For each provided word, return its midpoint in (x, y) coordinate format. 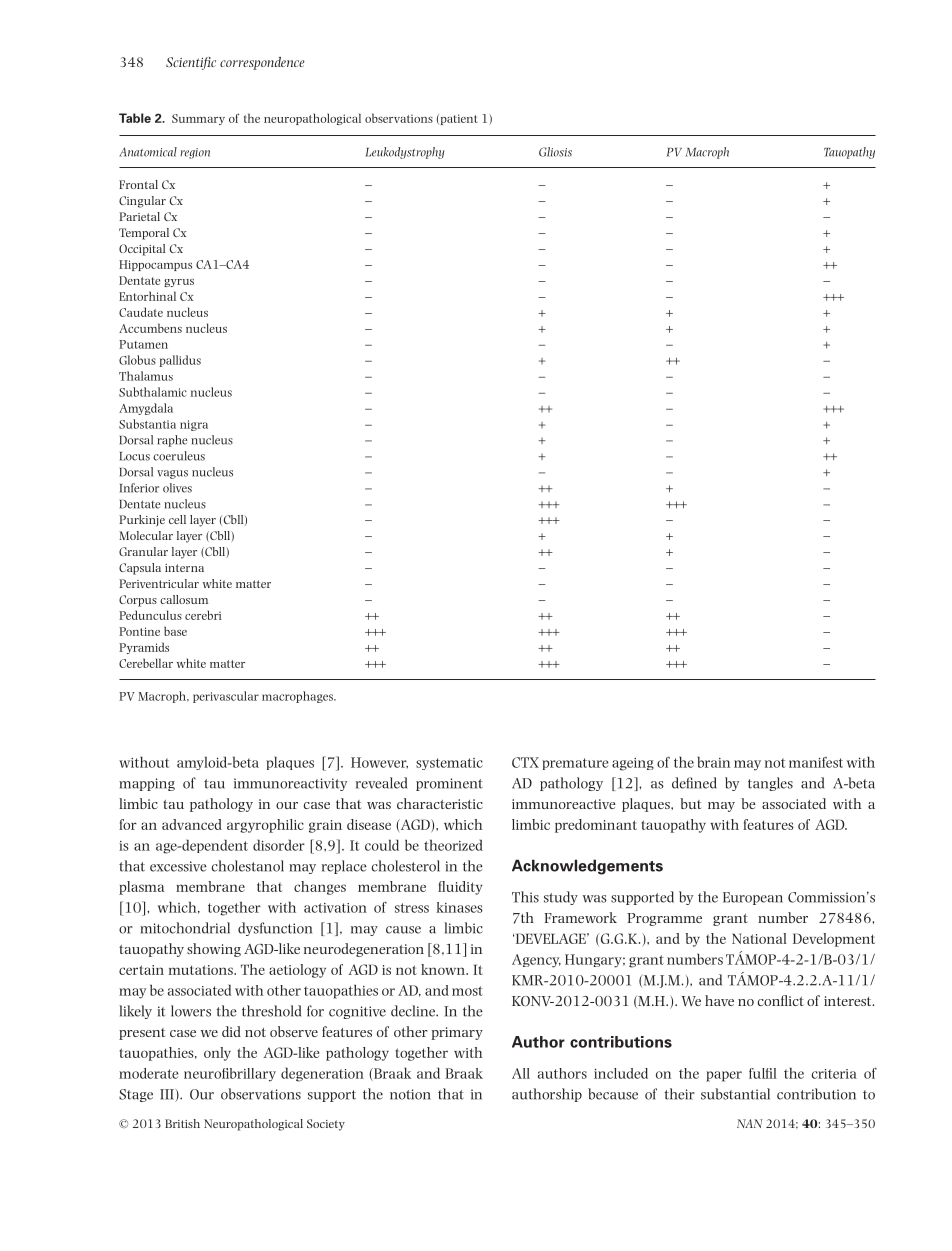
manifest (816, 762)
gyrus (179, 283)
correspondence (262, 63)
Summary (198, 119)
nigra (194, 425)
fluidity (460, 888)
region (195, 153)
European (753, 898)
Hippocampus (155, 265)
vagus (172, 474)
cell (177, 519)
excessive (178, 866)
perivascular (226, 697)
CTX (525, 762)
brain (714, 762)
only (217, 1054)
